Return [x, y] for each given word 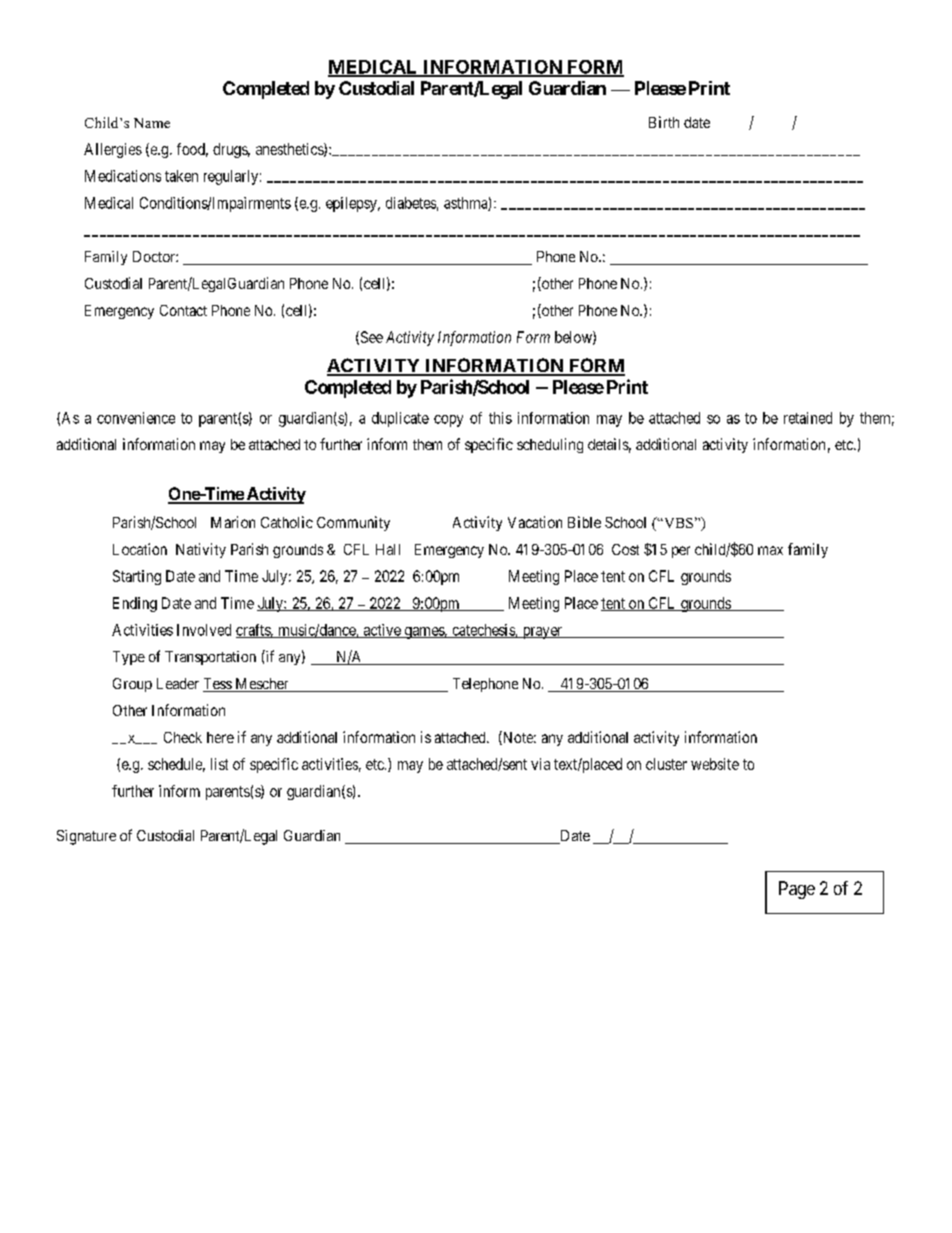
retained [808, 418]
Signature [86, 837]
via [540, 764]
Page [797, 890]
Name [152, 123]
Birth [664, 122]
